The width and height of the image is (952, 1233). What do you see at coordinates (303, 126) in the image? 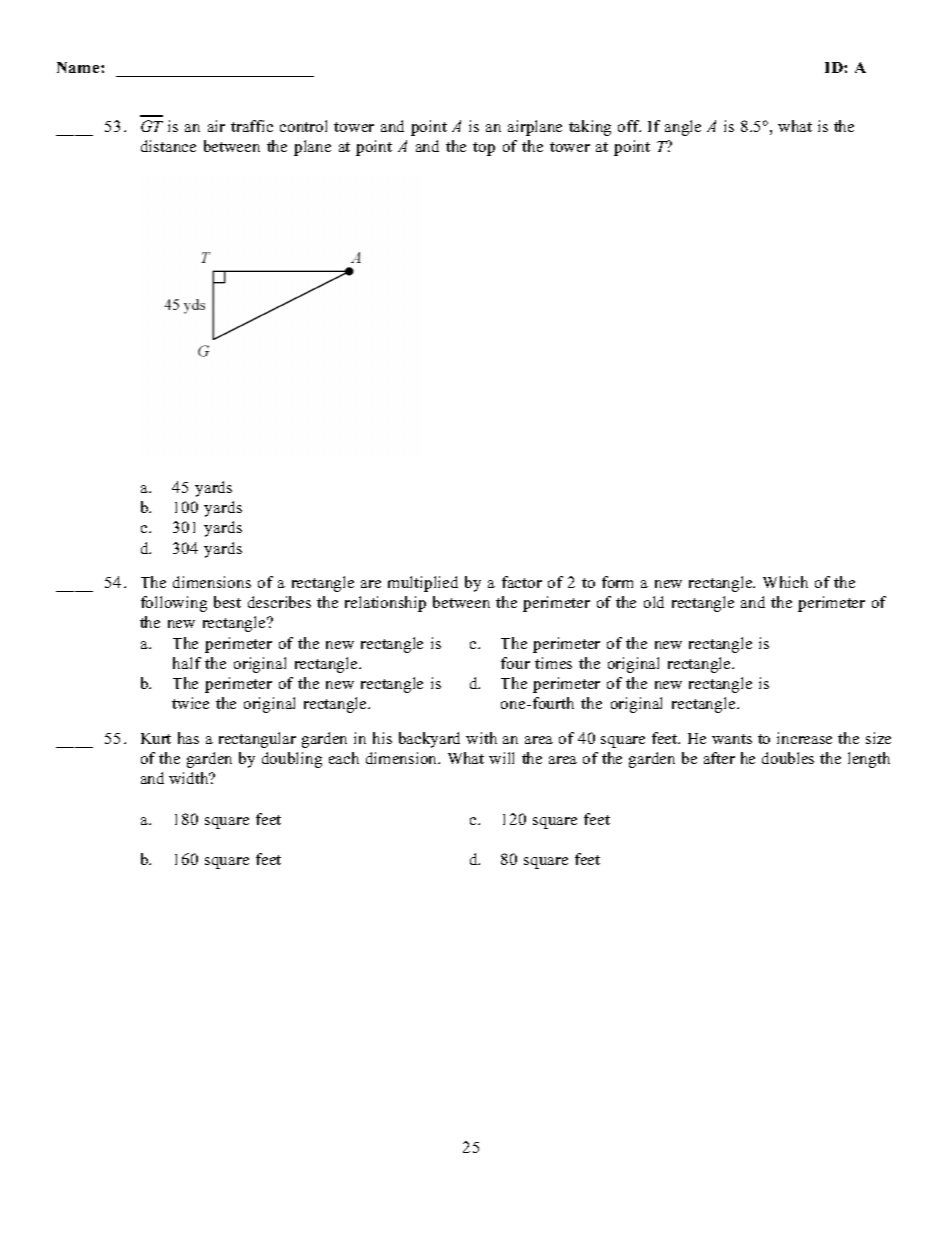
I see `control` at bounding box center [303, 126].
